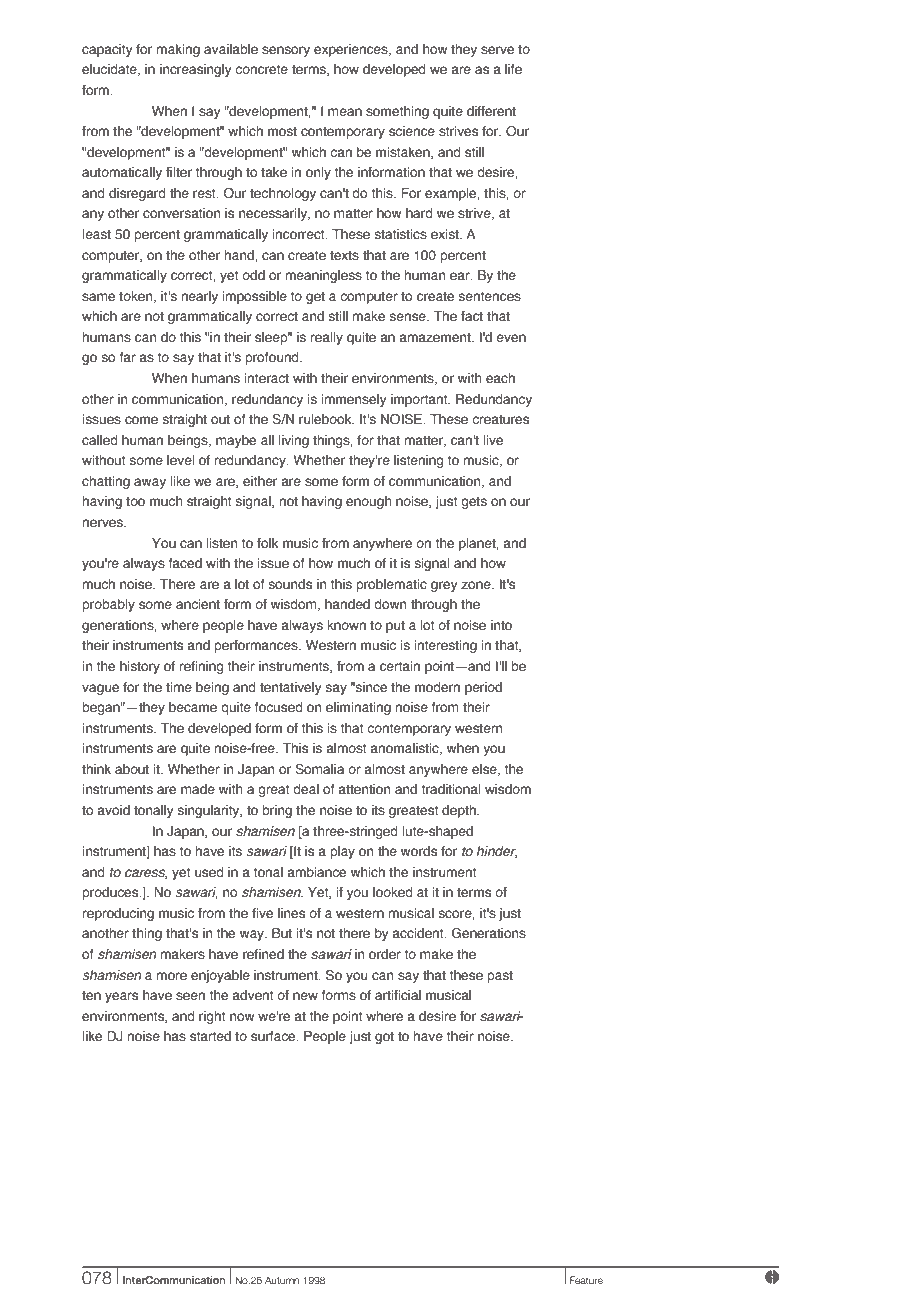 The height and width of the document is (1316, 900). I want to click on enough, so click(368, 502).
